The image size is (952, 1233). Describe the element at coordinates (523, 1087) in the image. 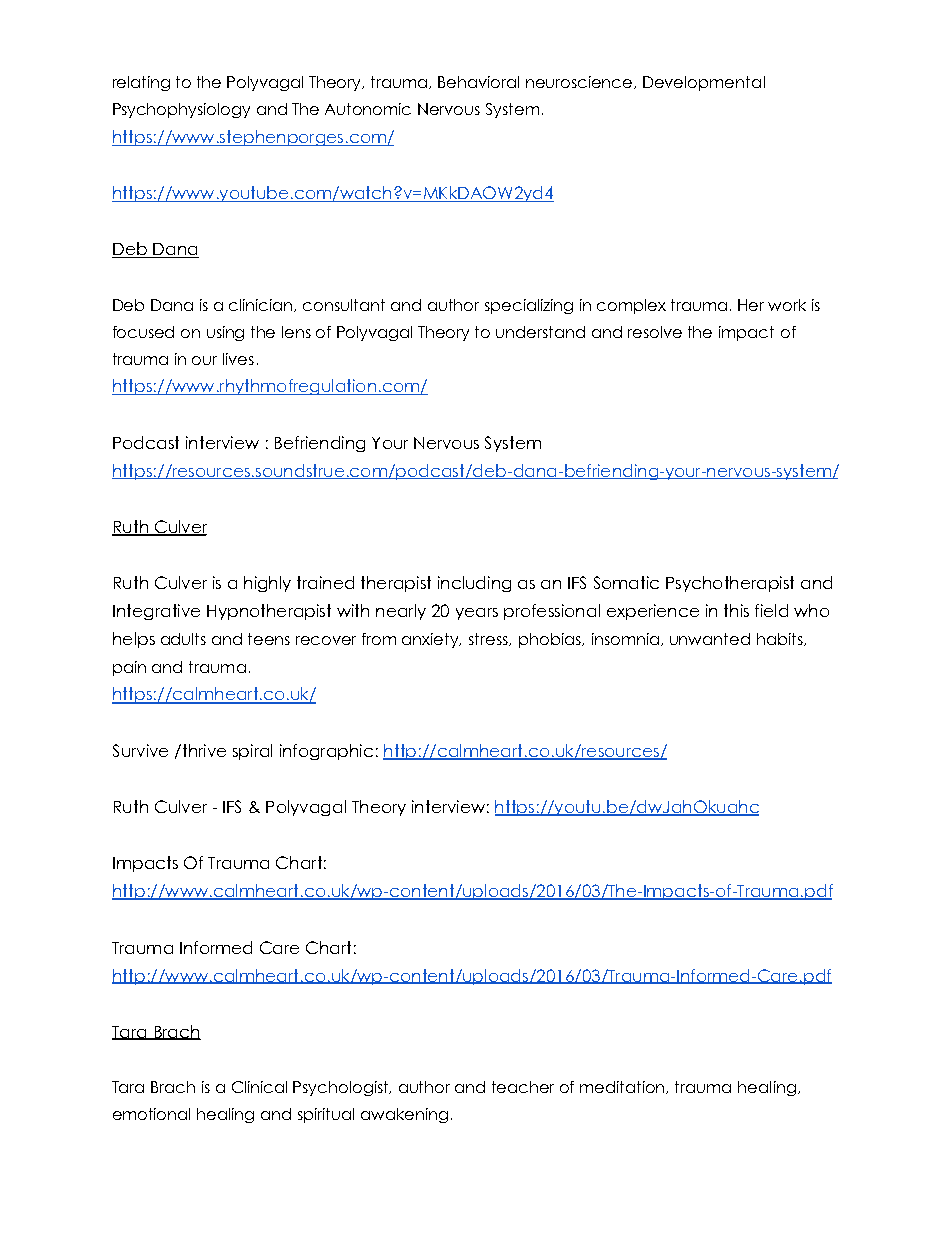

I see `teacher` at that location.
